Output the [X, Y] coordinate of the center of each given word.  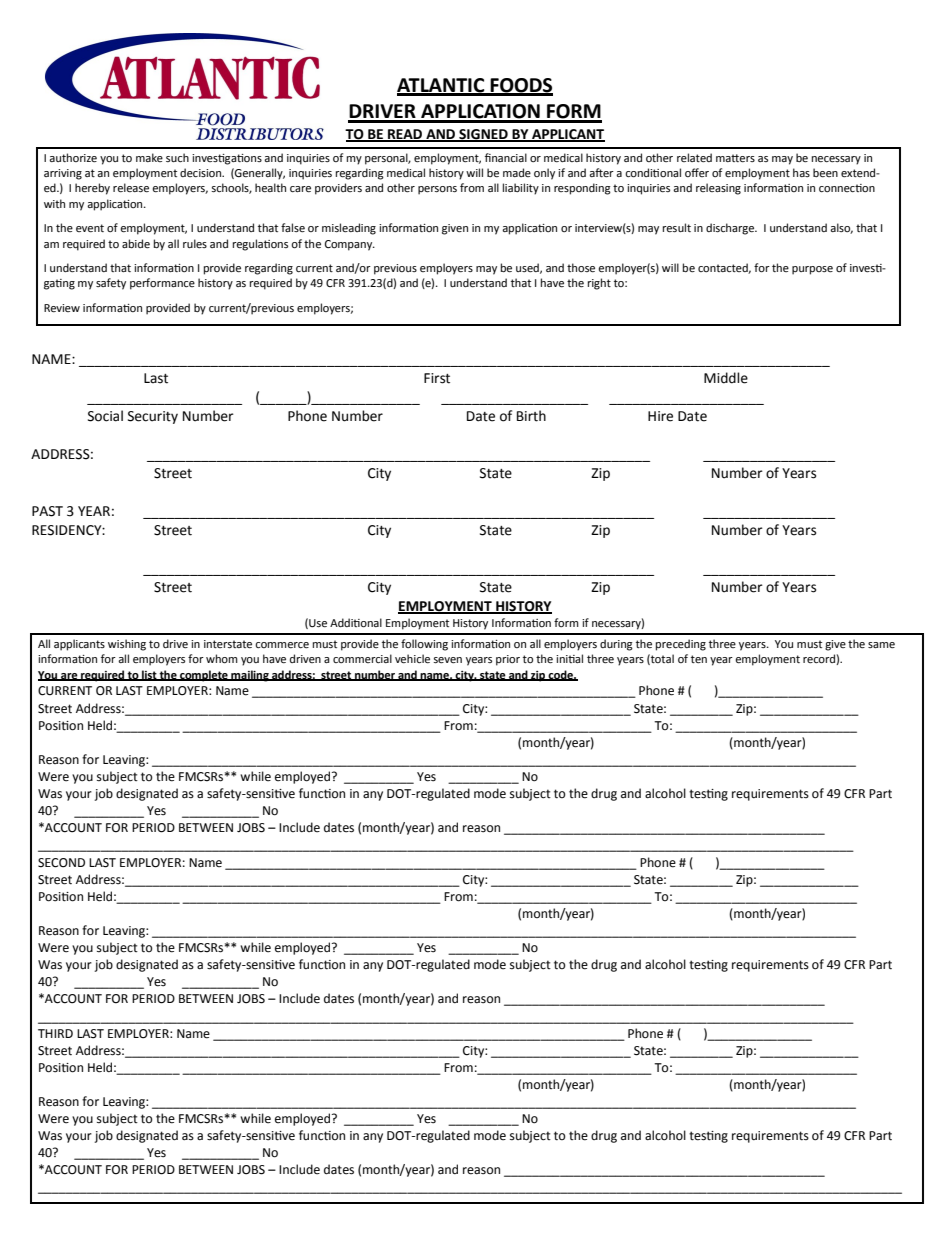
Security [153, 417]
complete [204, 676]
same [881, 645]
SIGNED [483, 135]
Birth [531, 416]
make [149, 157]
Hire [660, 416]
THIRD [55, 1033]
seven [448, 660]
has [801, 172]
